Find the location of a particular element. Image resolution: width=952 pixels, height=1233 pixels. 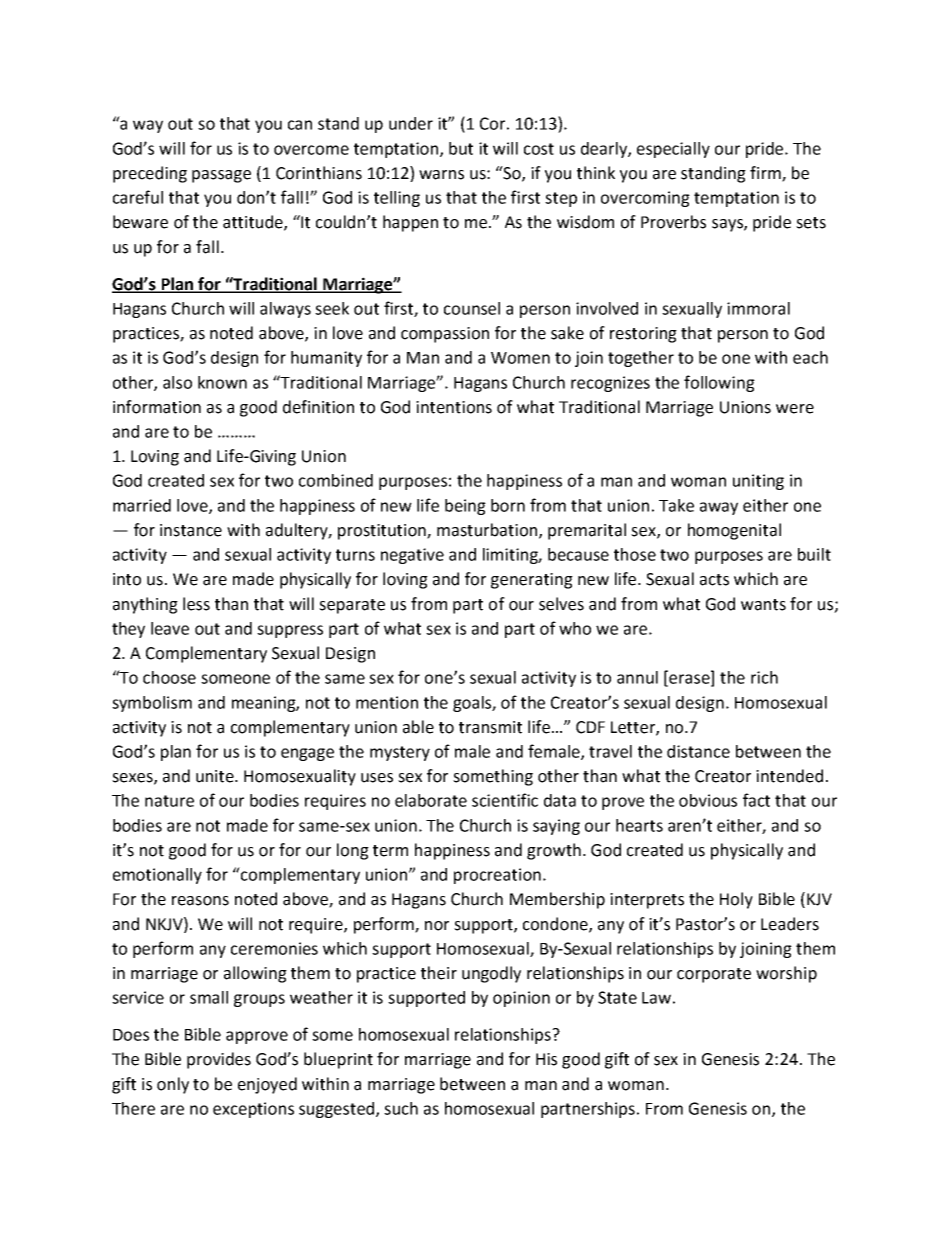

firm is located at coordinates (766, 173).
